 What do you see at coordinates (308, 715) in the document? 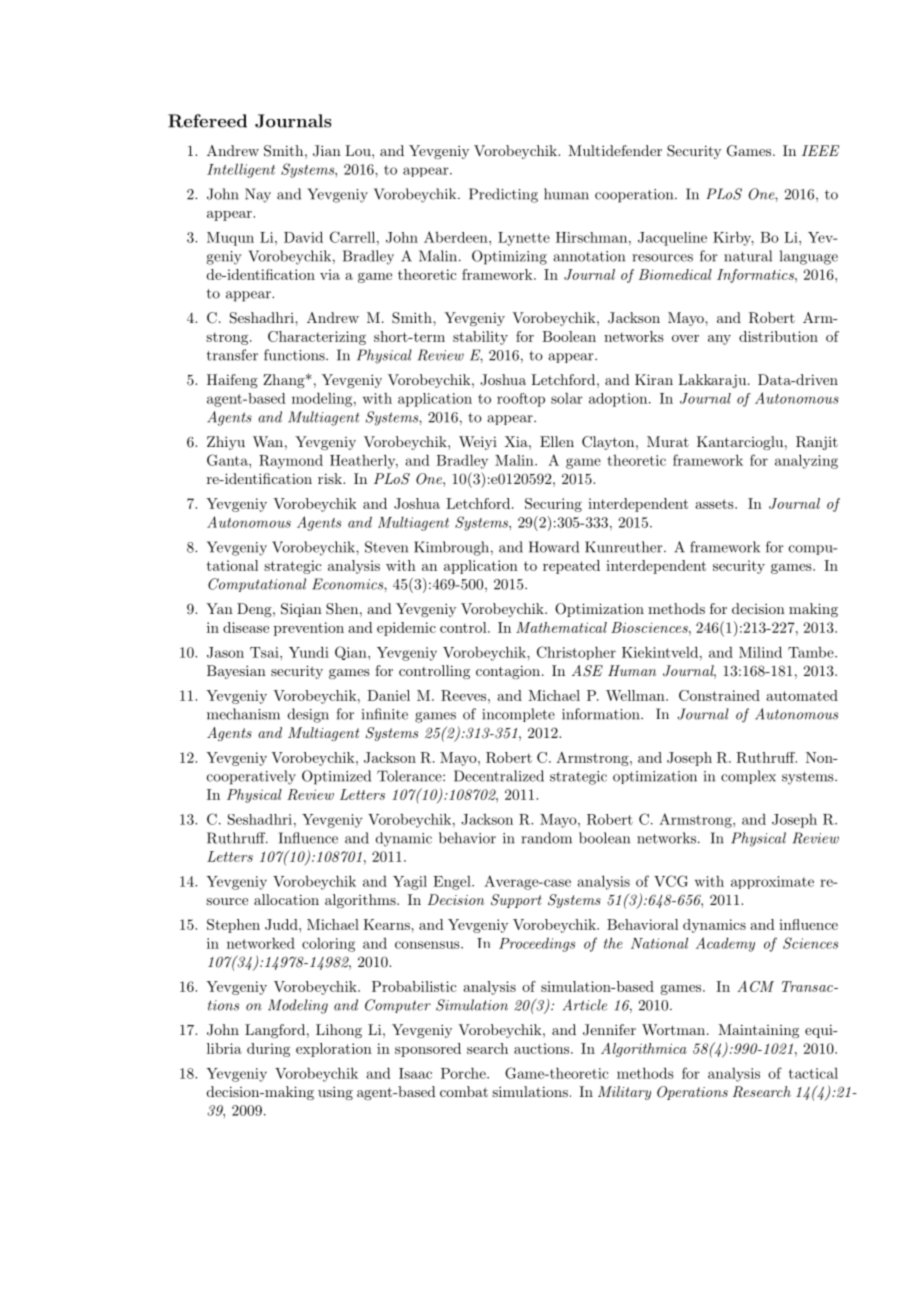
I see `design` at bounding box center [308, 715].
